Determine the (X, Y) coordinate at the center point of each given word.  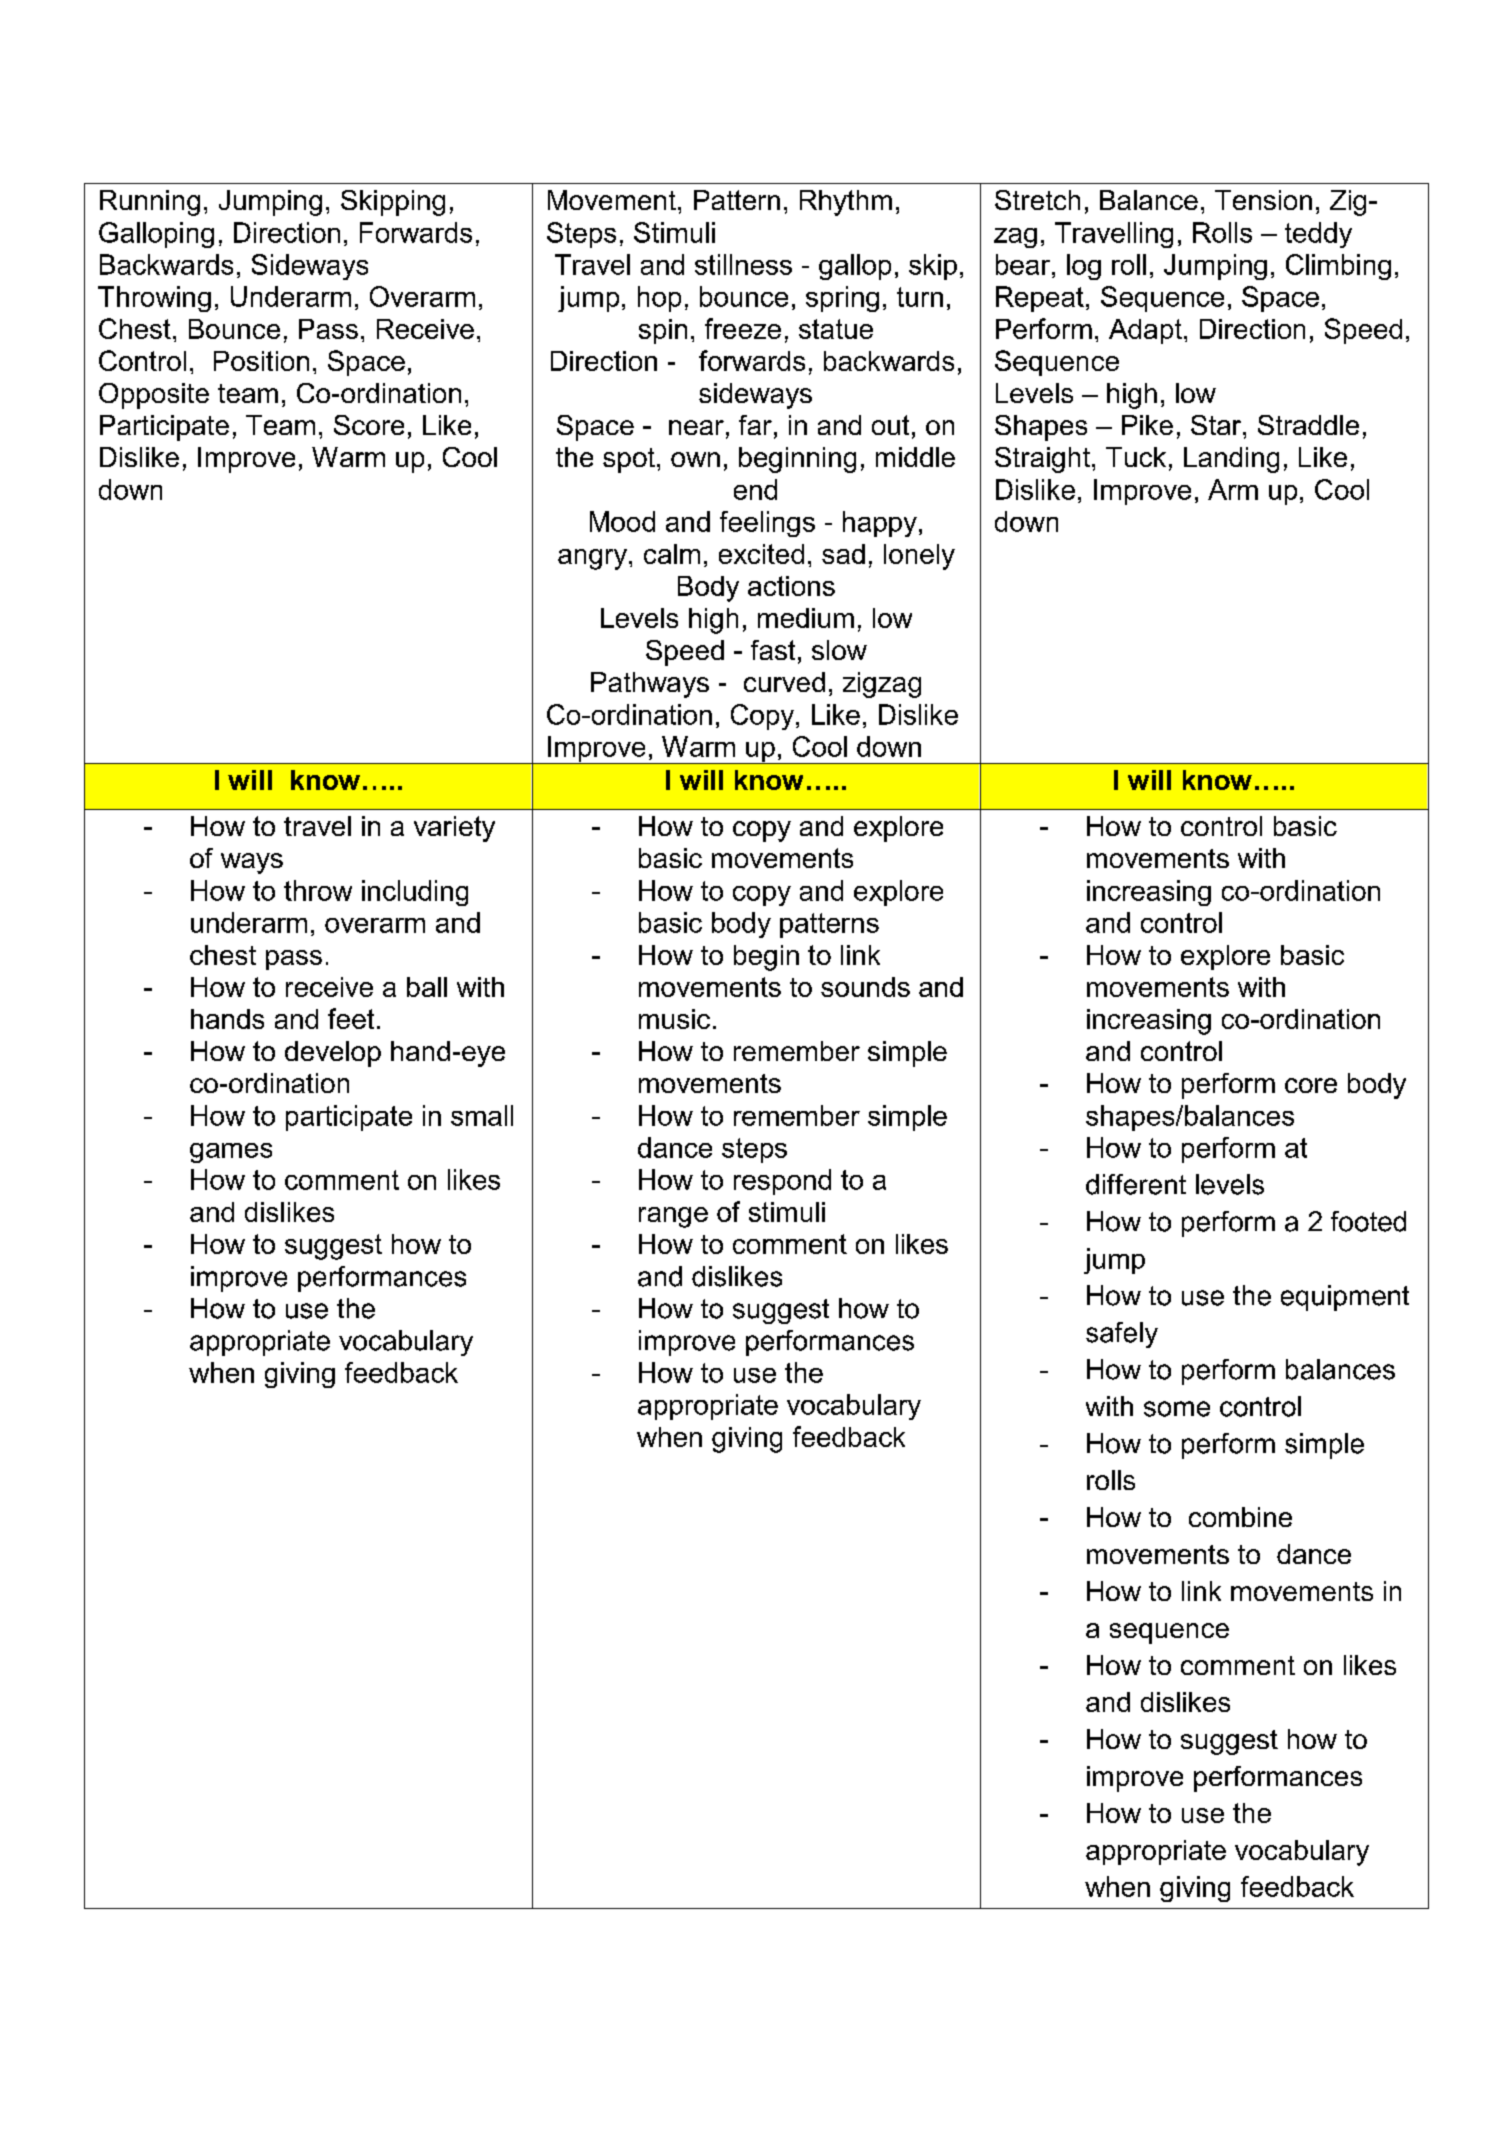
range (673, 1217)
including (415, 893)
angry (594, 559)
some (1177, 1409)
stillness (743, 264)
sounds (865, 987)
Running (150, 203)
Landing (1231, 460)
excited (761, 554)
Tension (1263, 200)
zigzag (882, 685)
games (231, 1153)
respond (782, 1182)
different (1136, 1184)
